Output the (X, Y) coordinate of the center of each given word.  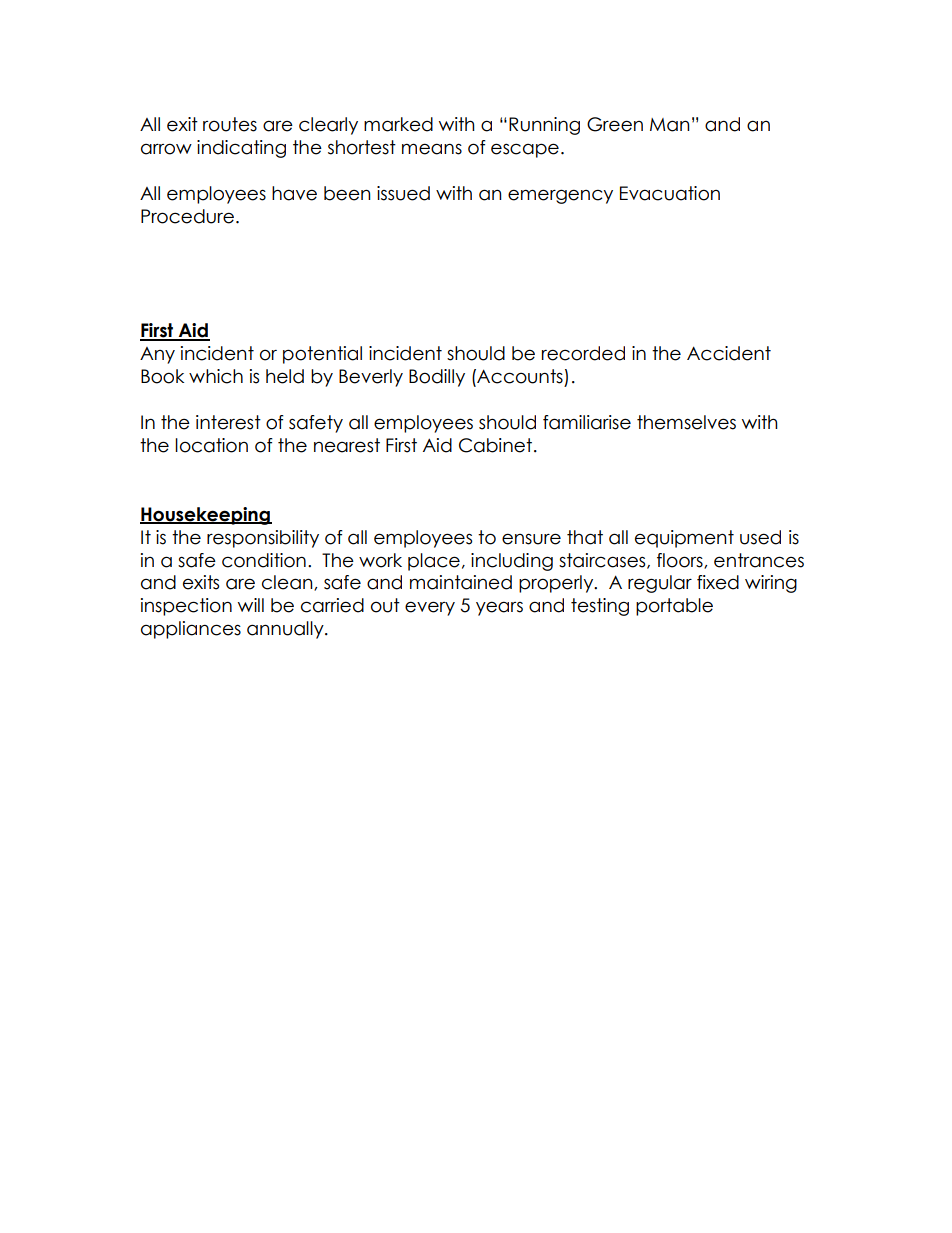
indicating (241, 149)
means (432, 149)
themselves (686, 422)
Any (157, 355)
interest (228, 422)
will (251, 605)
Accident (729, 353)
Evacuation (670, 193)
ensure (531, 539)
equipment (684, 539)
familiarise (587, 422)
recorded (583, 353)
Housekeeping (206, 516)
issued (403, 193)
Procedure (189, 216)
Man (670, 125)
